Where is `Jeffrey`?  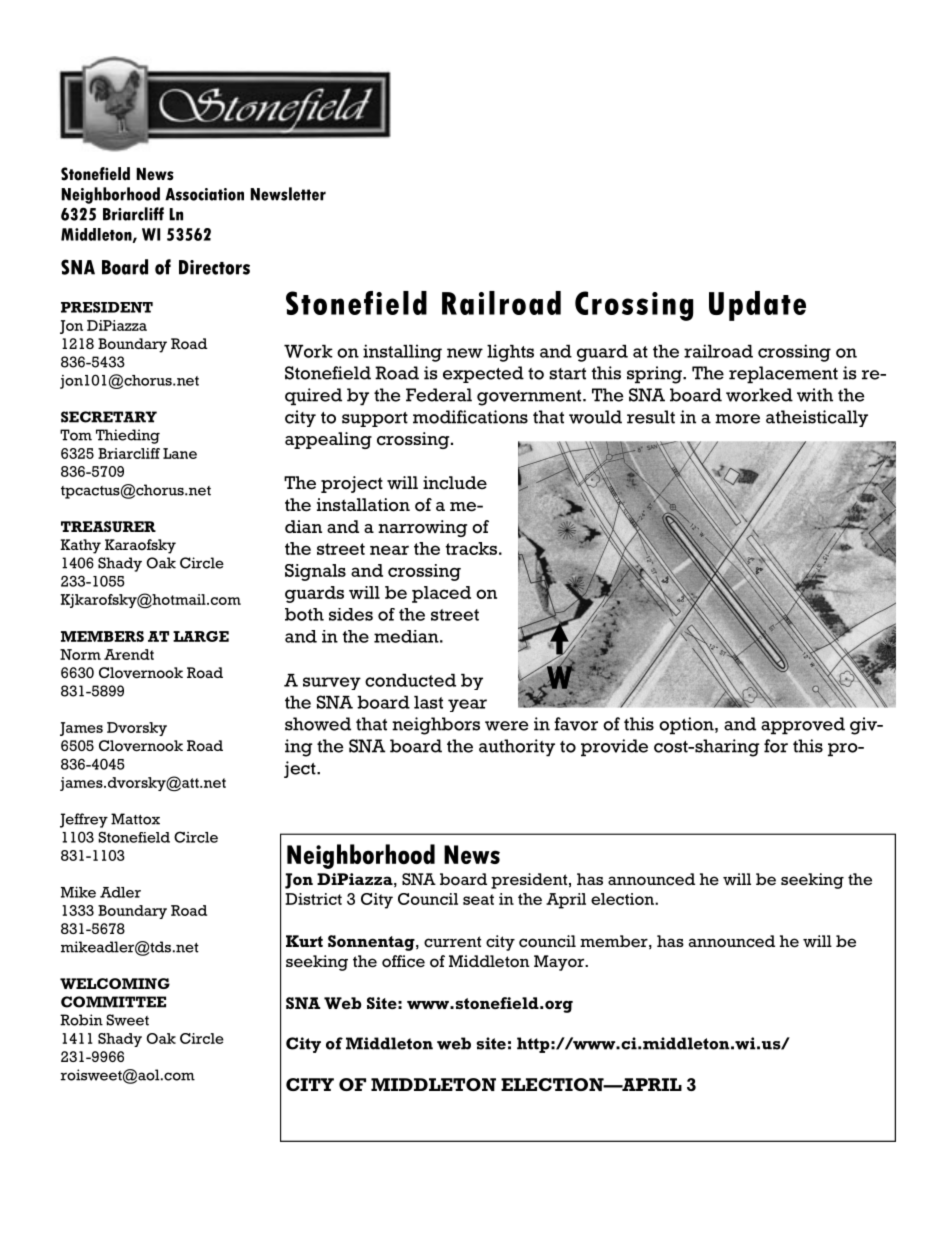
Jeffrey is located at coordinates (84, 820).
